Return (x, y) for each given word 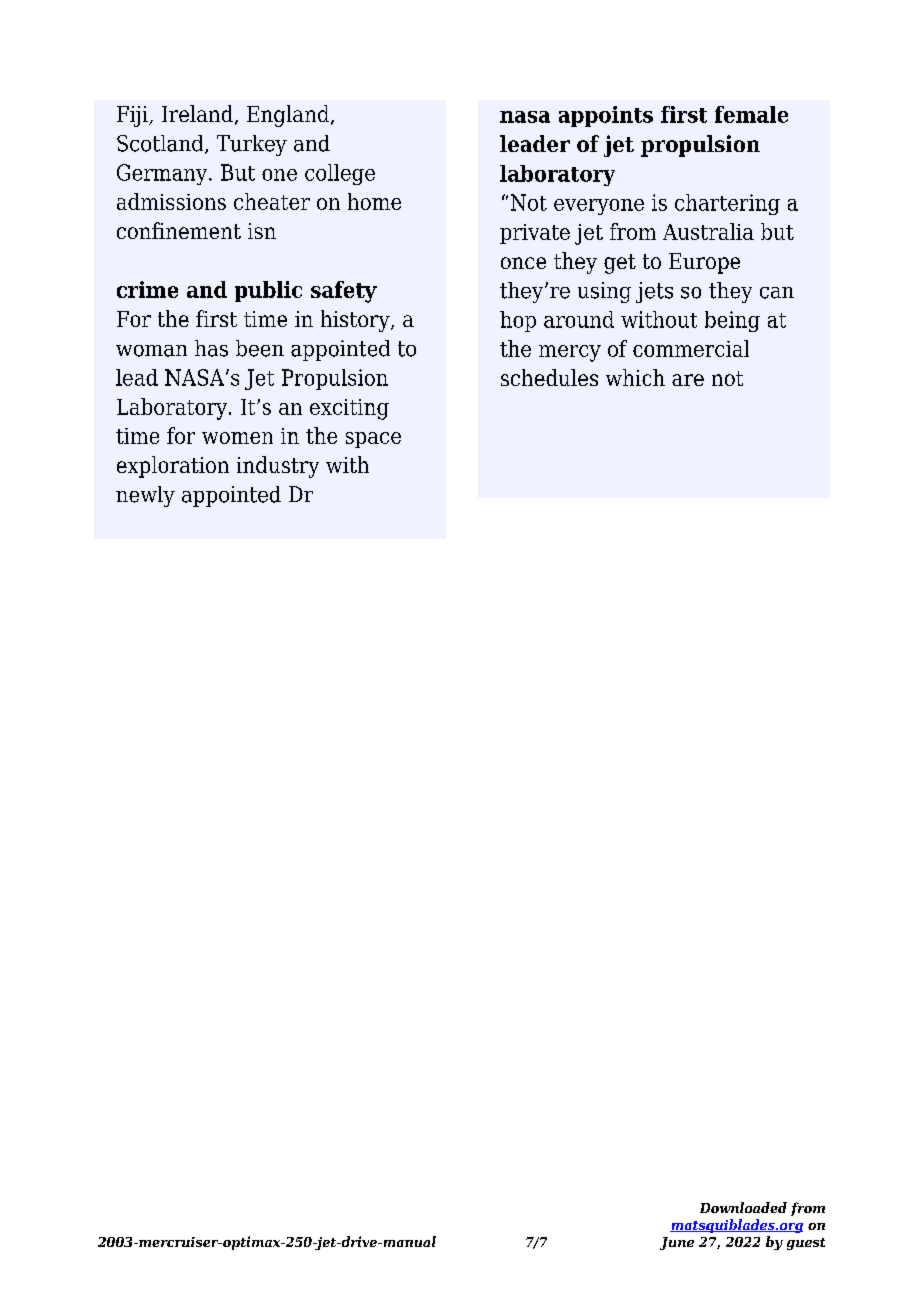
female (751, 114)
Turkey (252, 145)
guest (806, 1244)
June (677, 1243)
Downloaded (743, 1207)
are (688, 380)
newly (145, 496)
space (373, 440)
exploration (173, 467)
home (374, 201)
